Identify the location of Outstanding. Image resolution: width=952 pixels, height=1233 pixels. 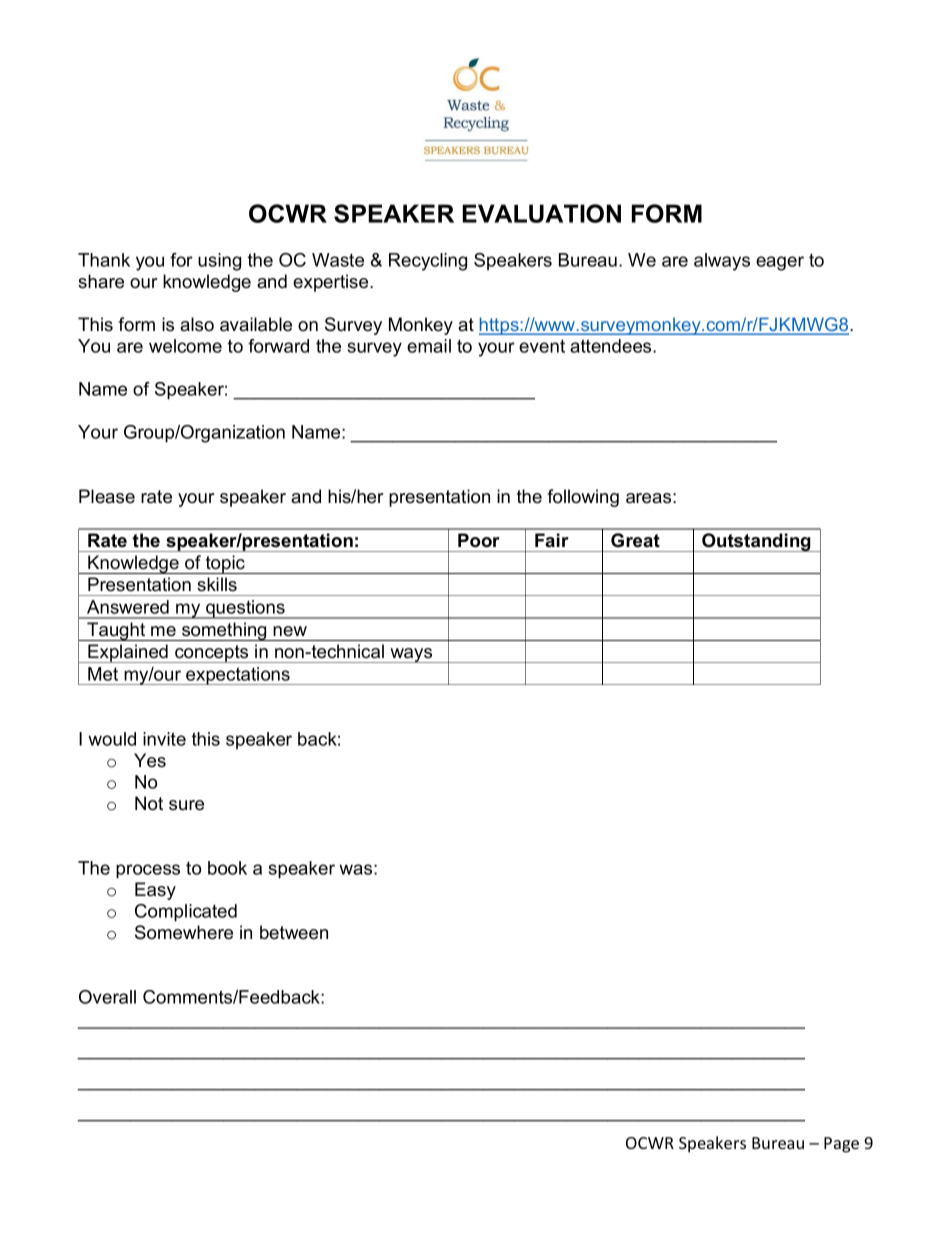
(756, 542).
